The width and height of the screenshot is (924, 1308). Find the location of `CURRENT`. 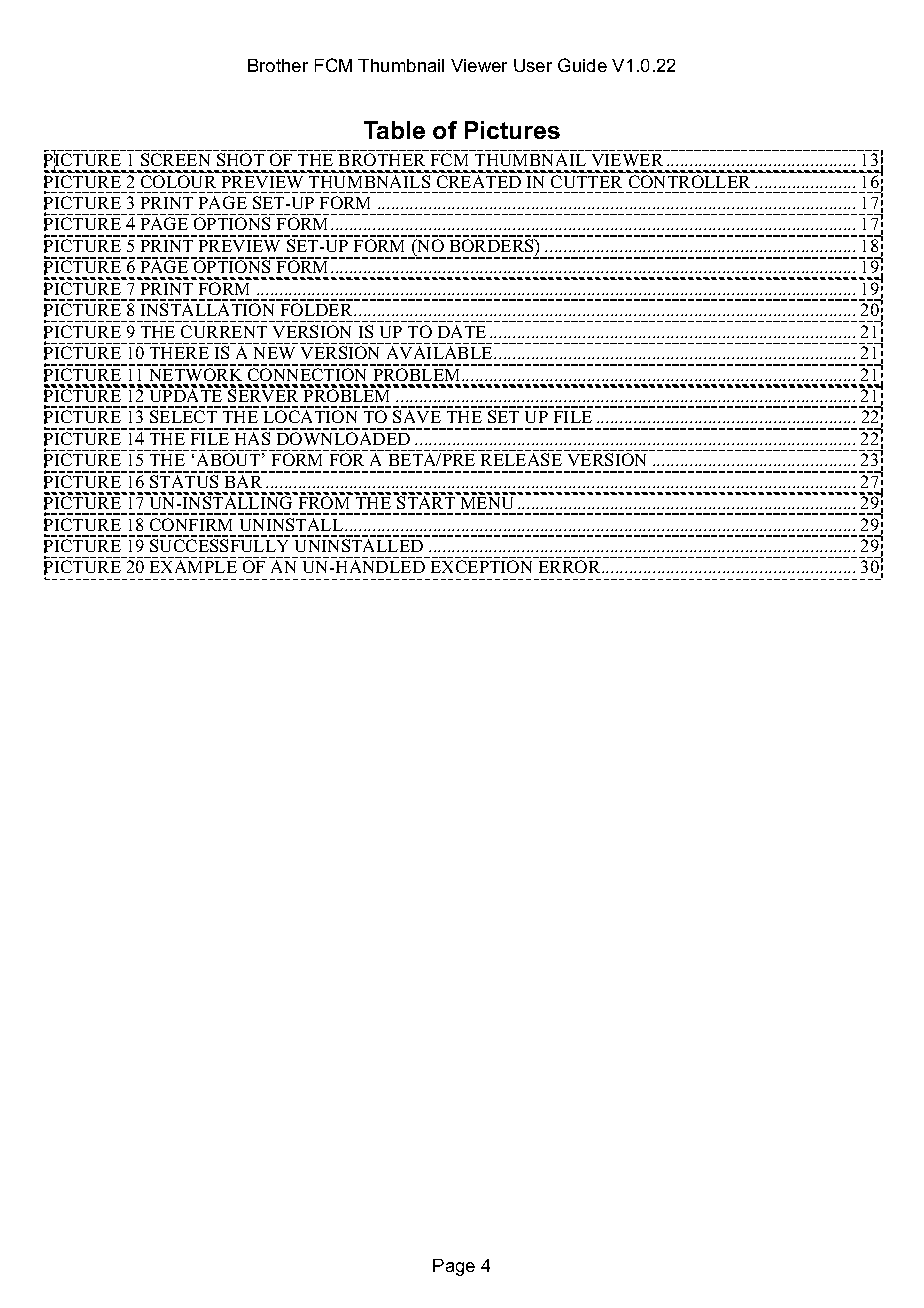

CURRENT is located at coordinates (224, 331).
